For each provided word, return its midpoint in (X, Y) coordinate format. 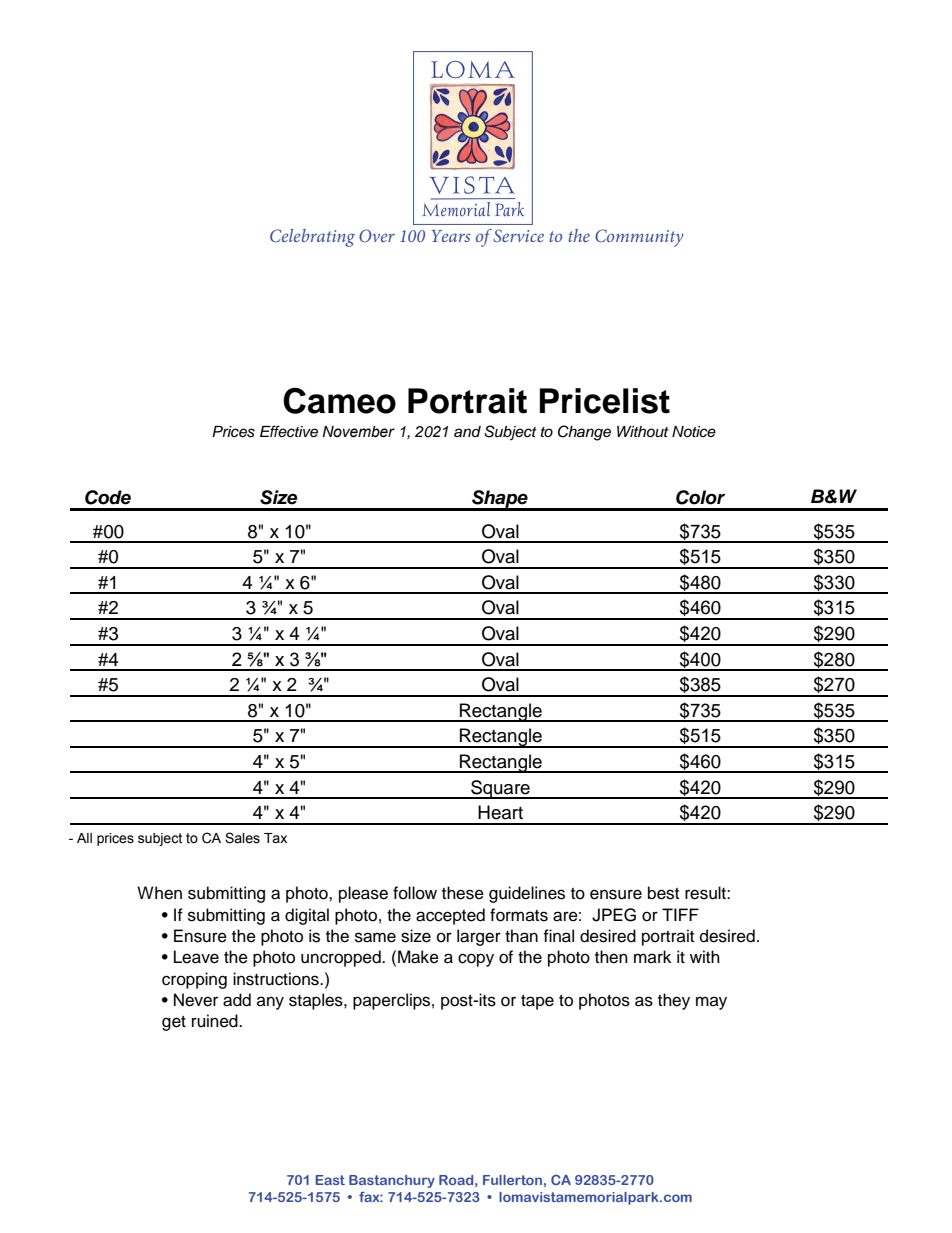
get (174, 1023)
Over (377, 235)
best (663, 893)
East (330, 1180)
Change (584, 433)
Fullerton (512, 1180)
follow (415, 893)
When (159, 893)
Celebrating (312, 238)
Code (108, 497)
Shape (500, 500)
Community (639, 238)
